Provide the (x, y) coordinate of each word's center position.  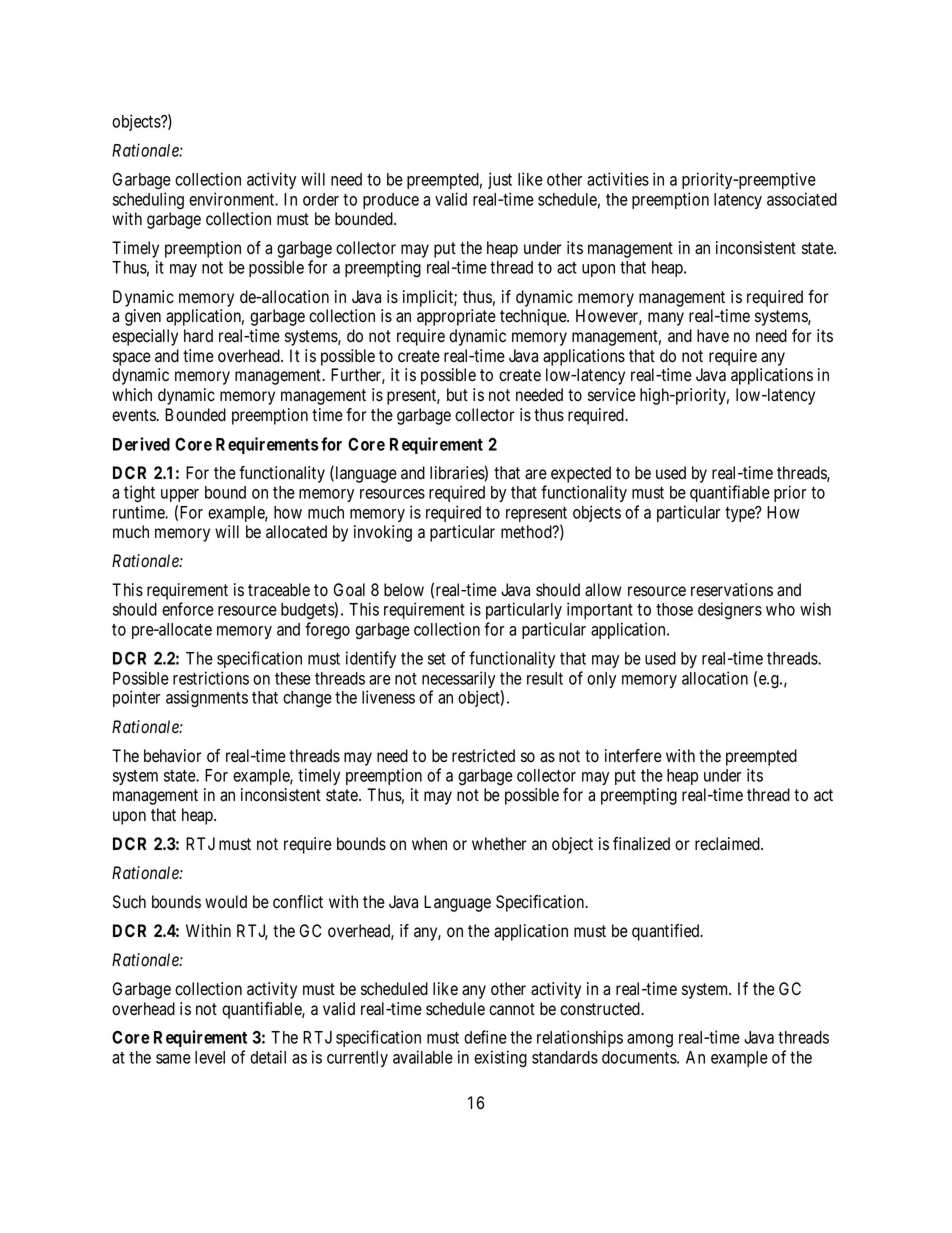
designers (730, 611)
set (437, 659)
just (500, 180)
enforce (188, 609)
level (210, 1057)
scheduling (148, 201)
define (485, 1037)
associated (802, 199)
